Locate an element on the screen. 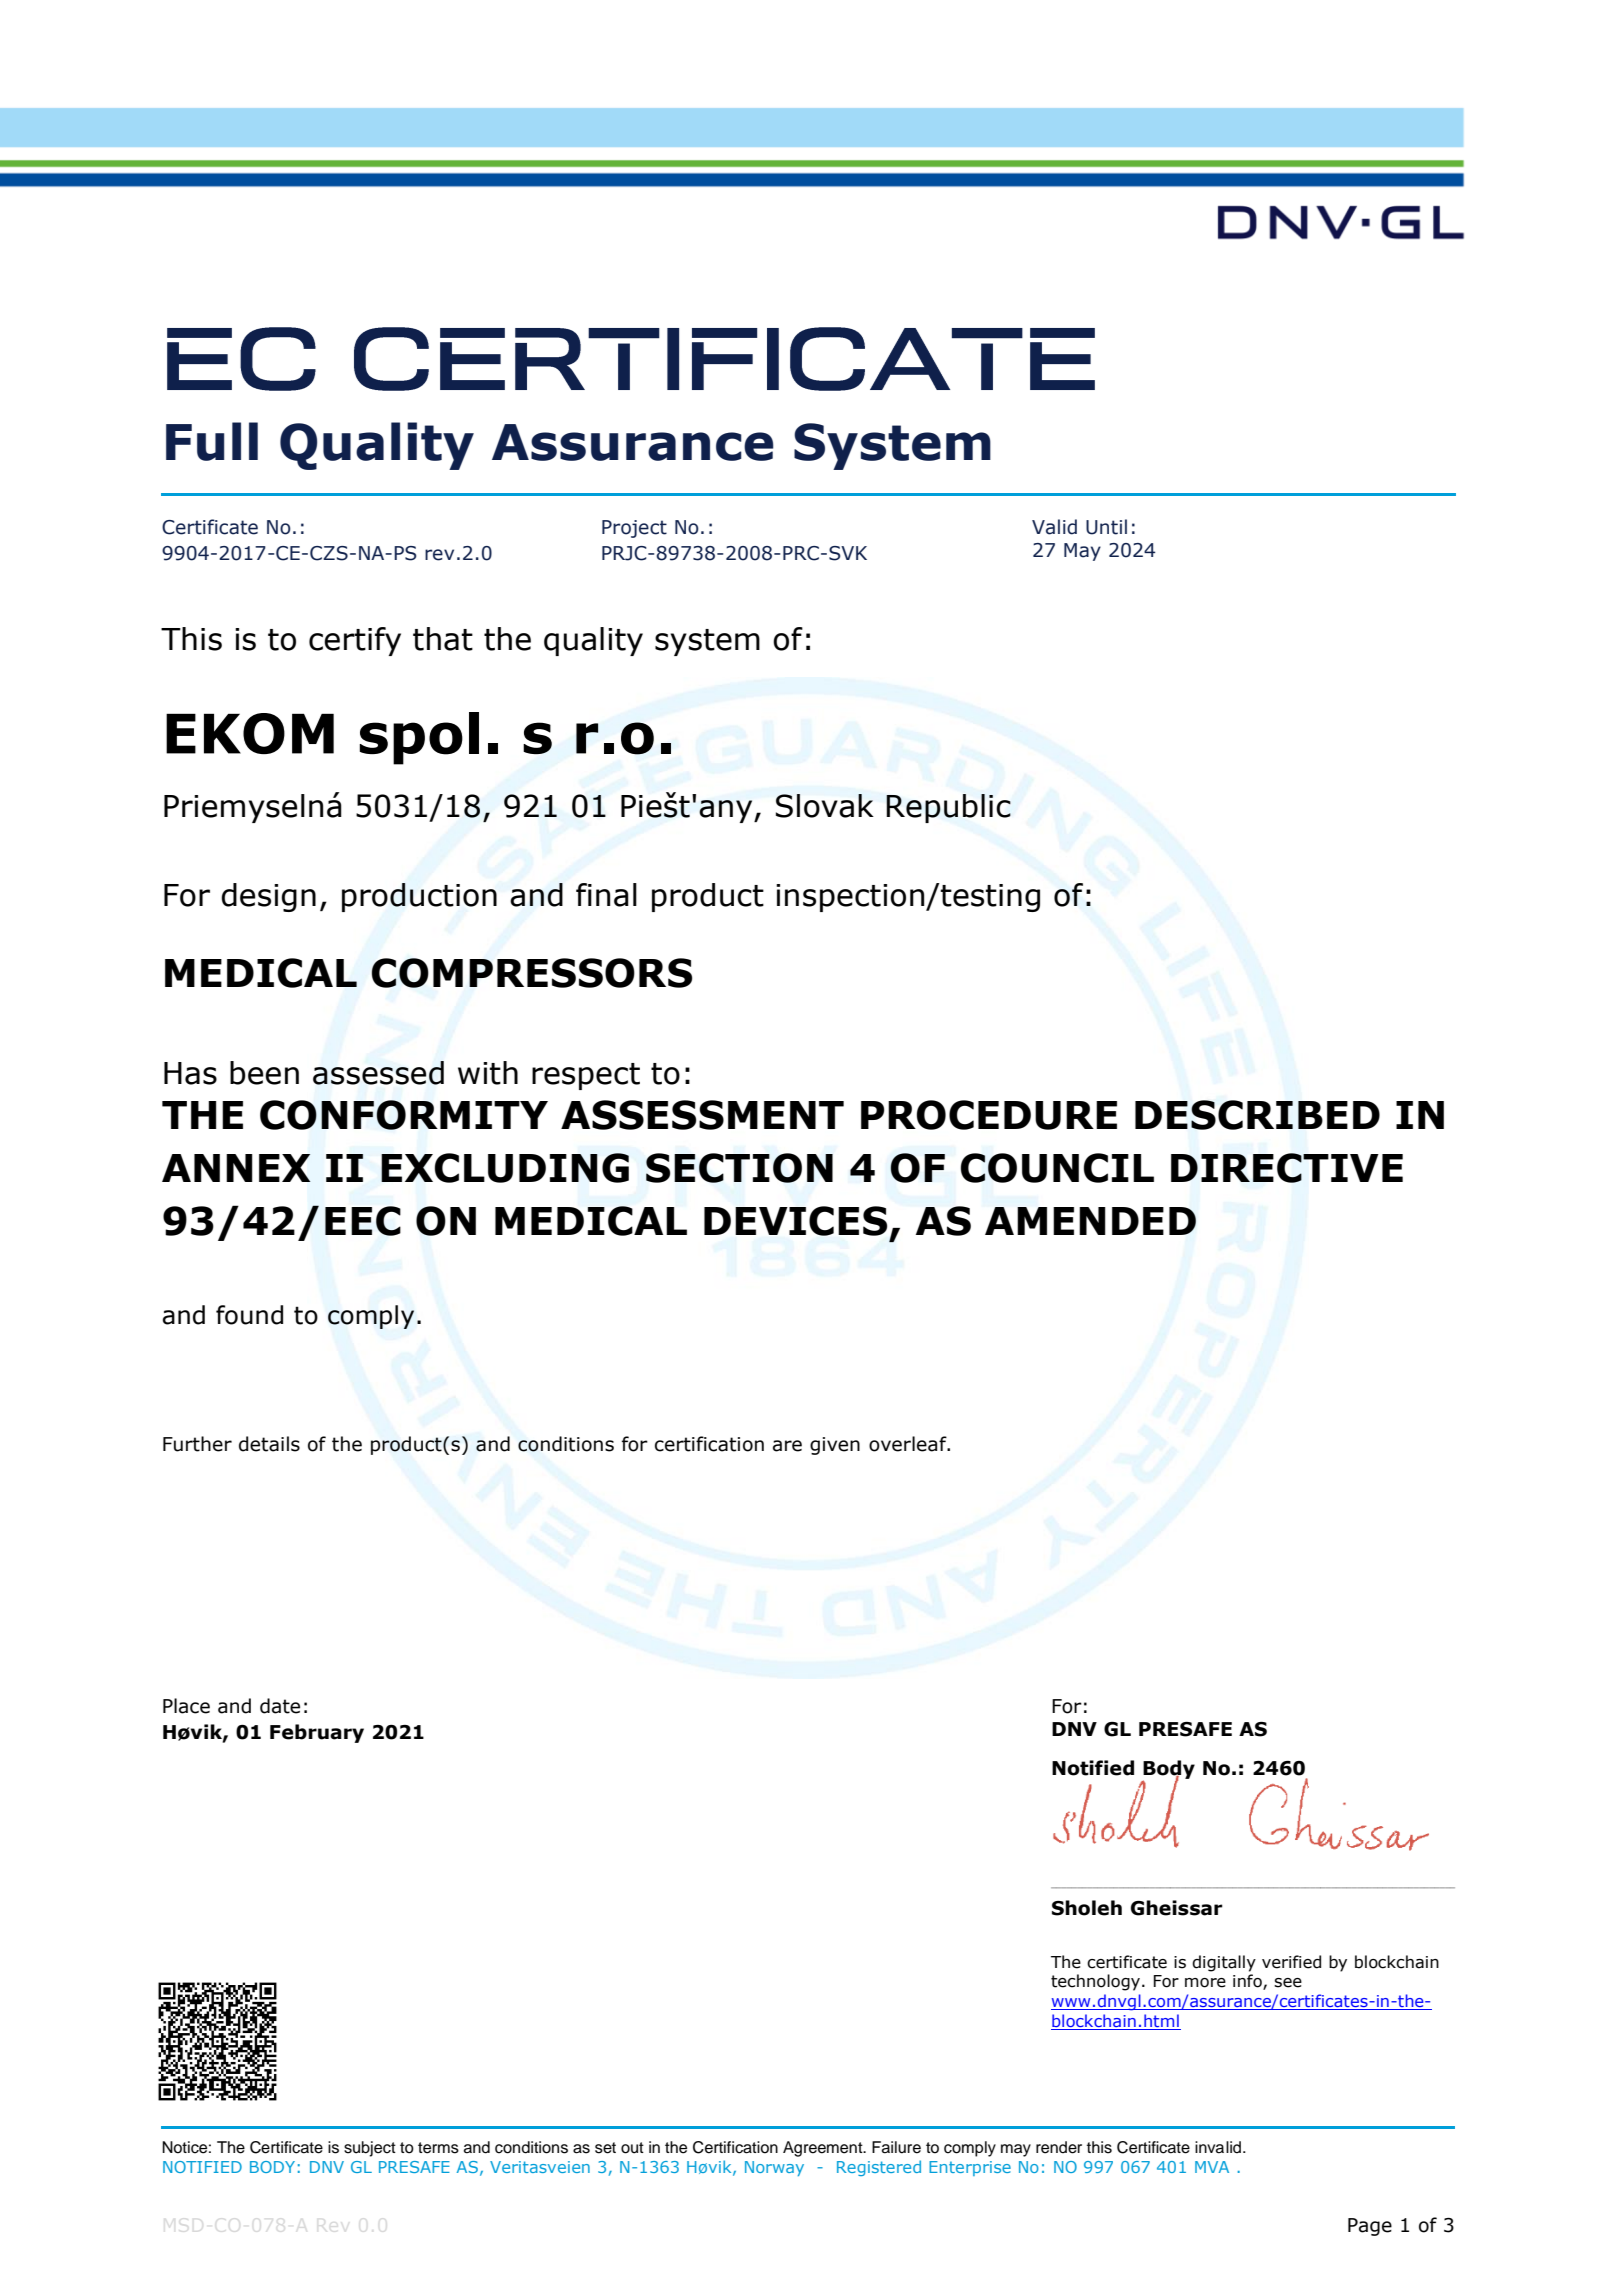 Image resolution: width=1617 pixels, height=2286 pixels. Full is located at coordinates (212, 441).
